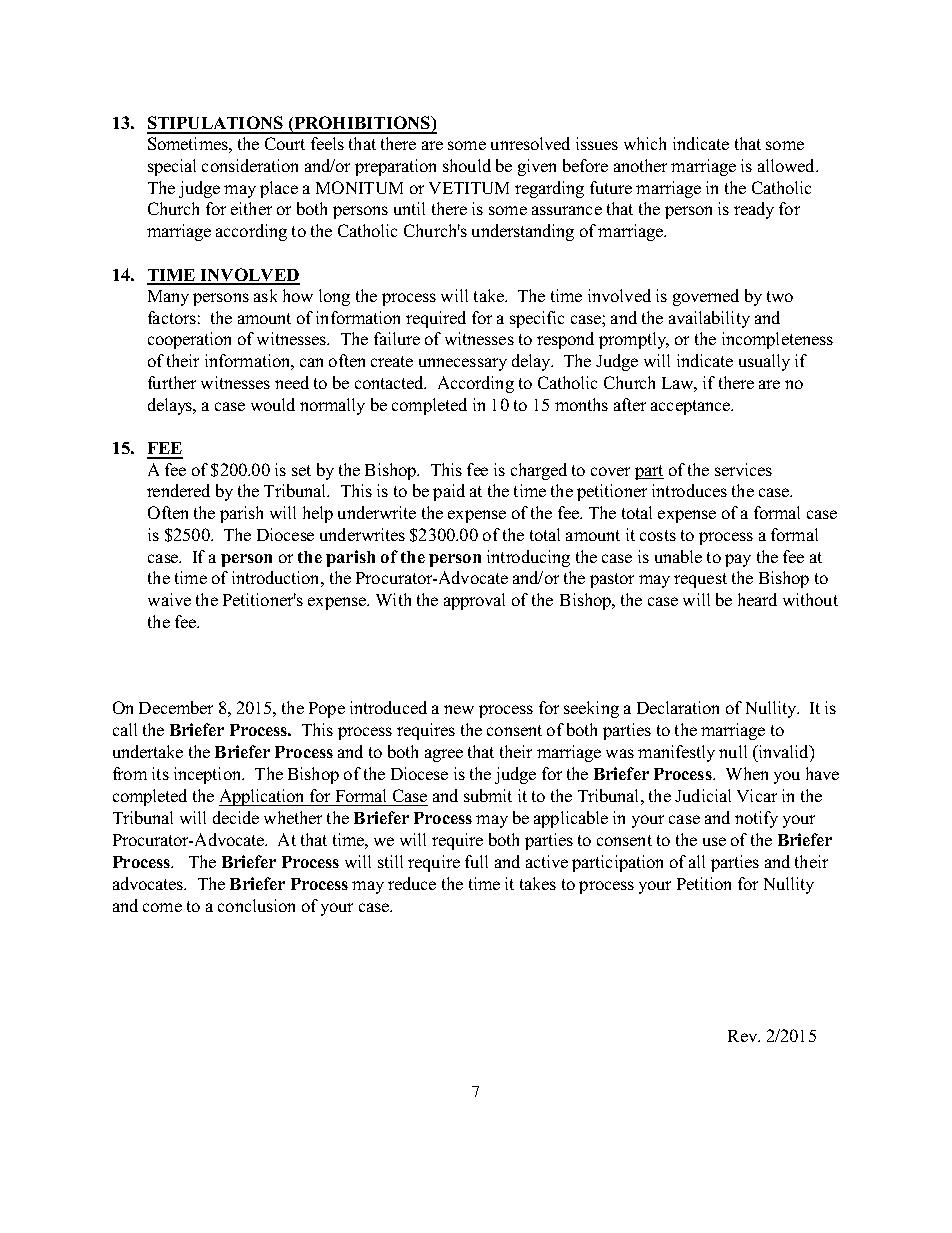  Describe the element at coordinates (467, 165) in the image. I see `should` at that location.
